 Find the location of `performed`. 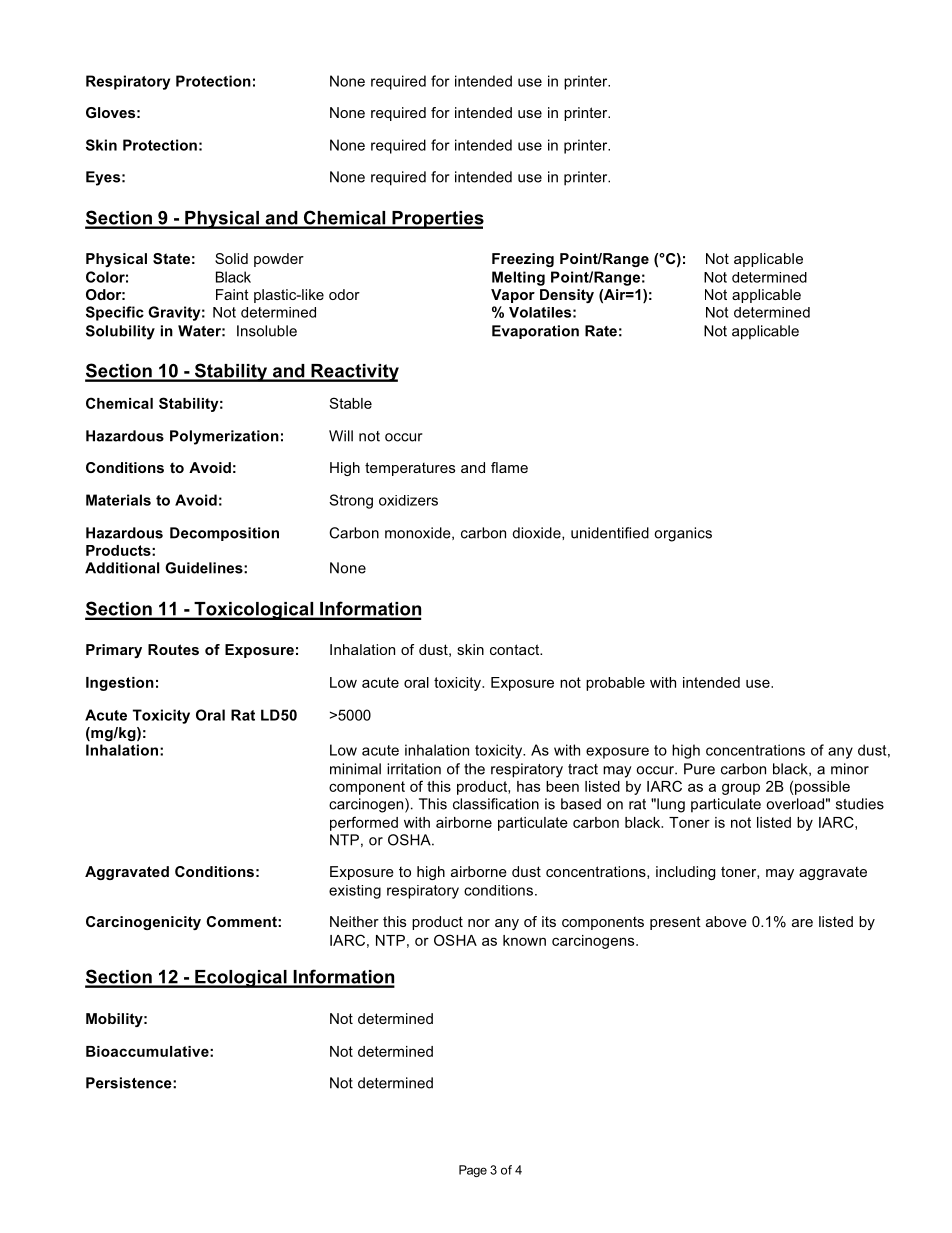

performed is located at coordinates (364, 823).
